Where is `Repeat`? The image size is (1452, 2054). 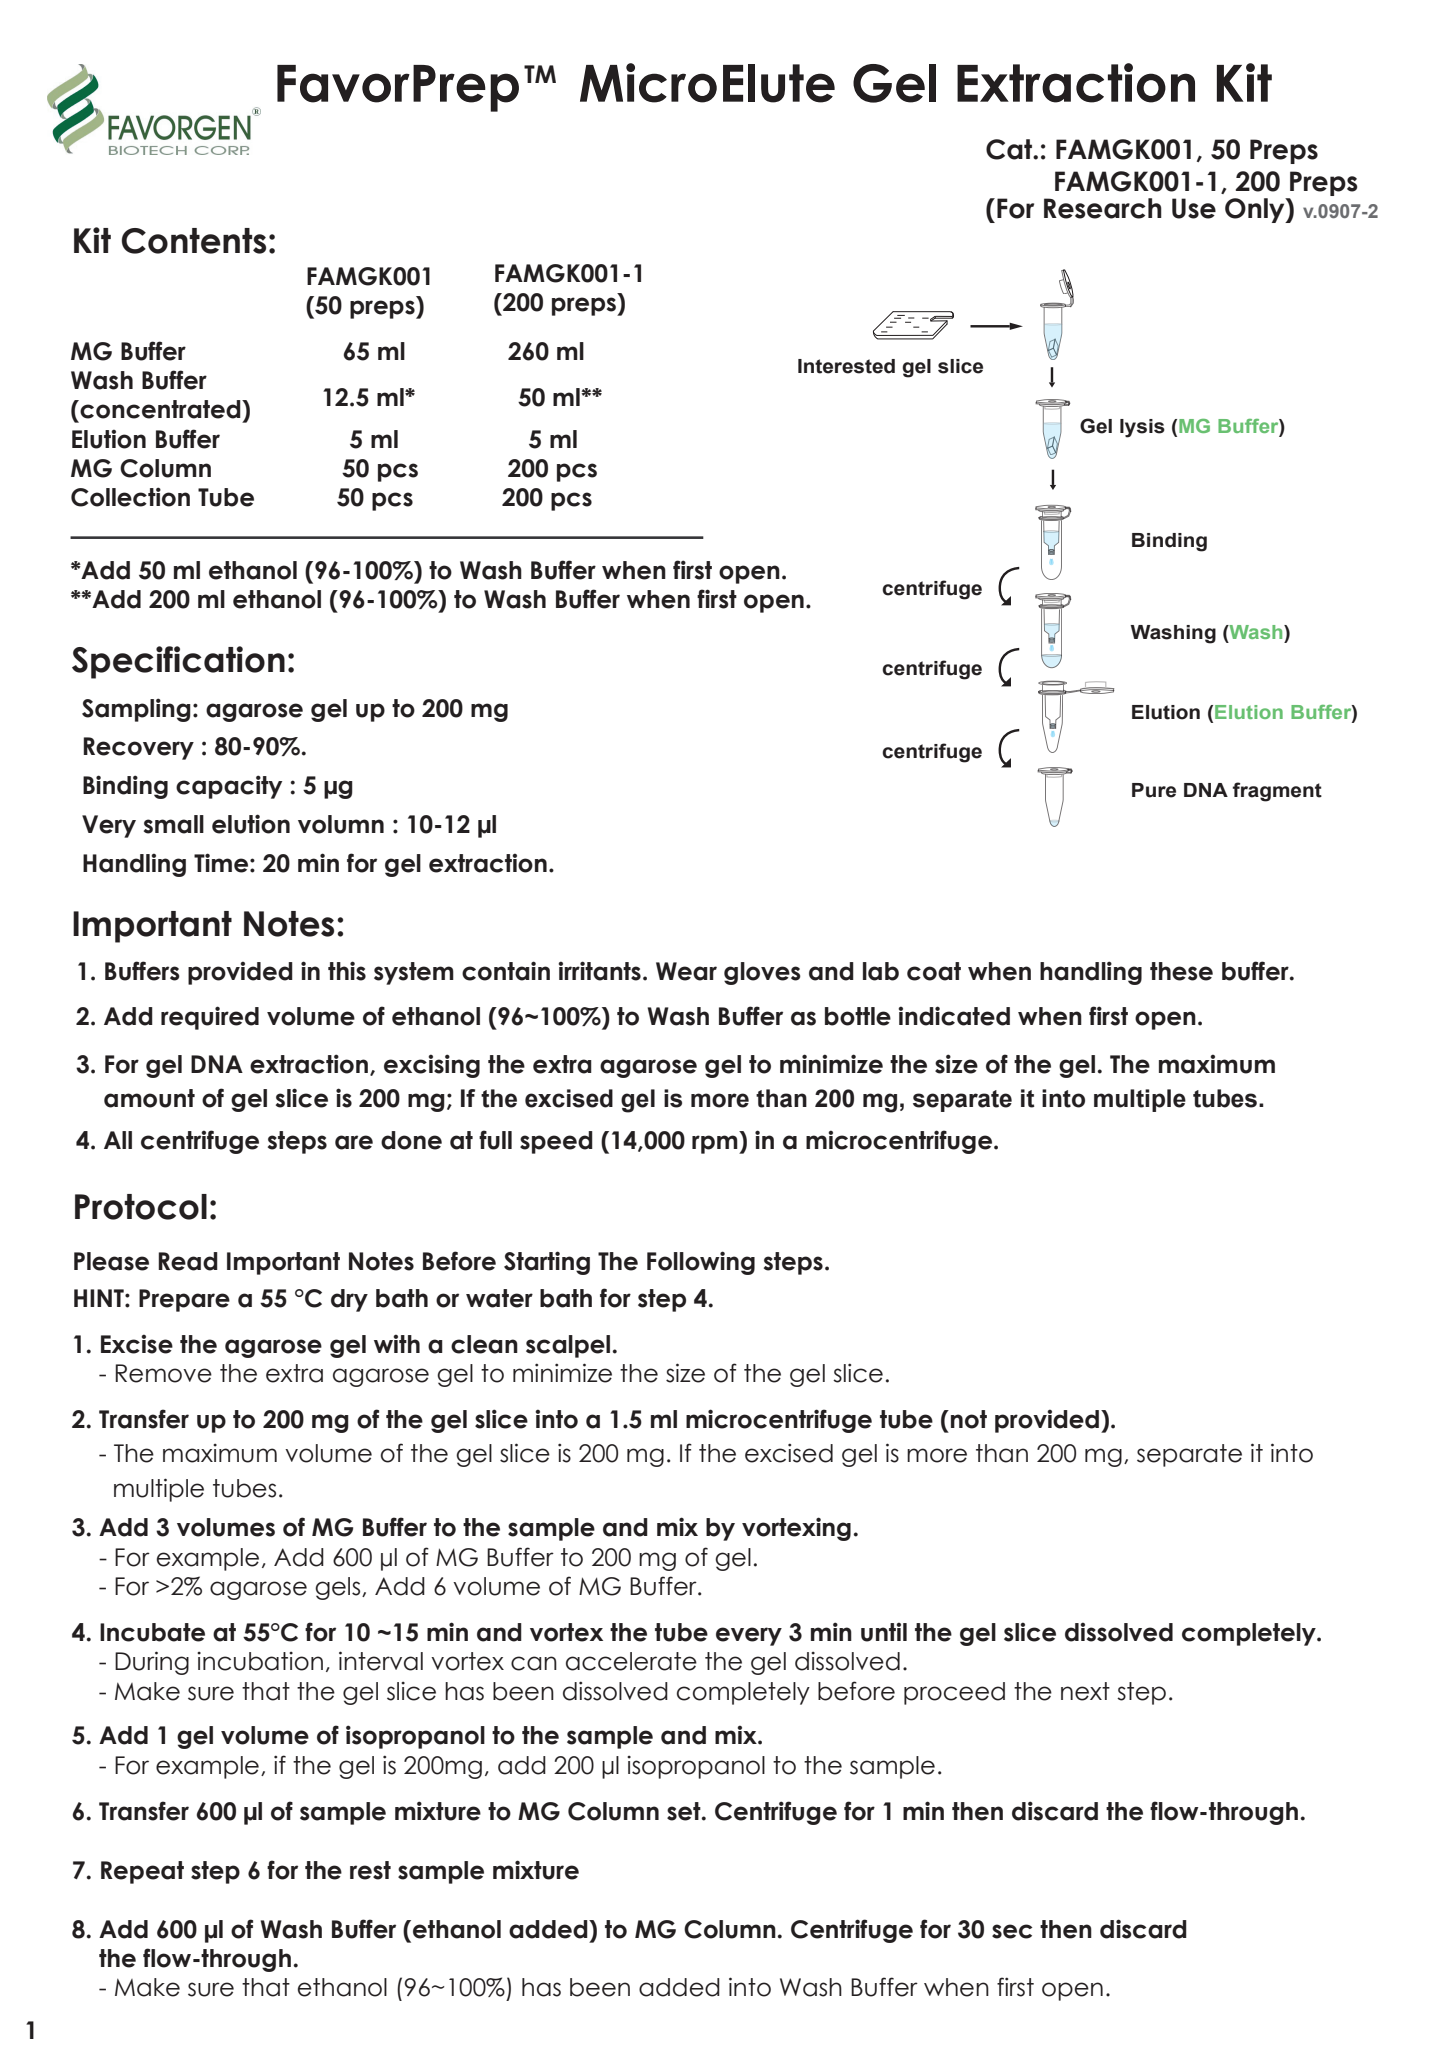 Repeat is located at coordinates (142, 1872).
